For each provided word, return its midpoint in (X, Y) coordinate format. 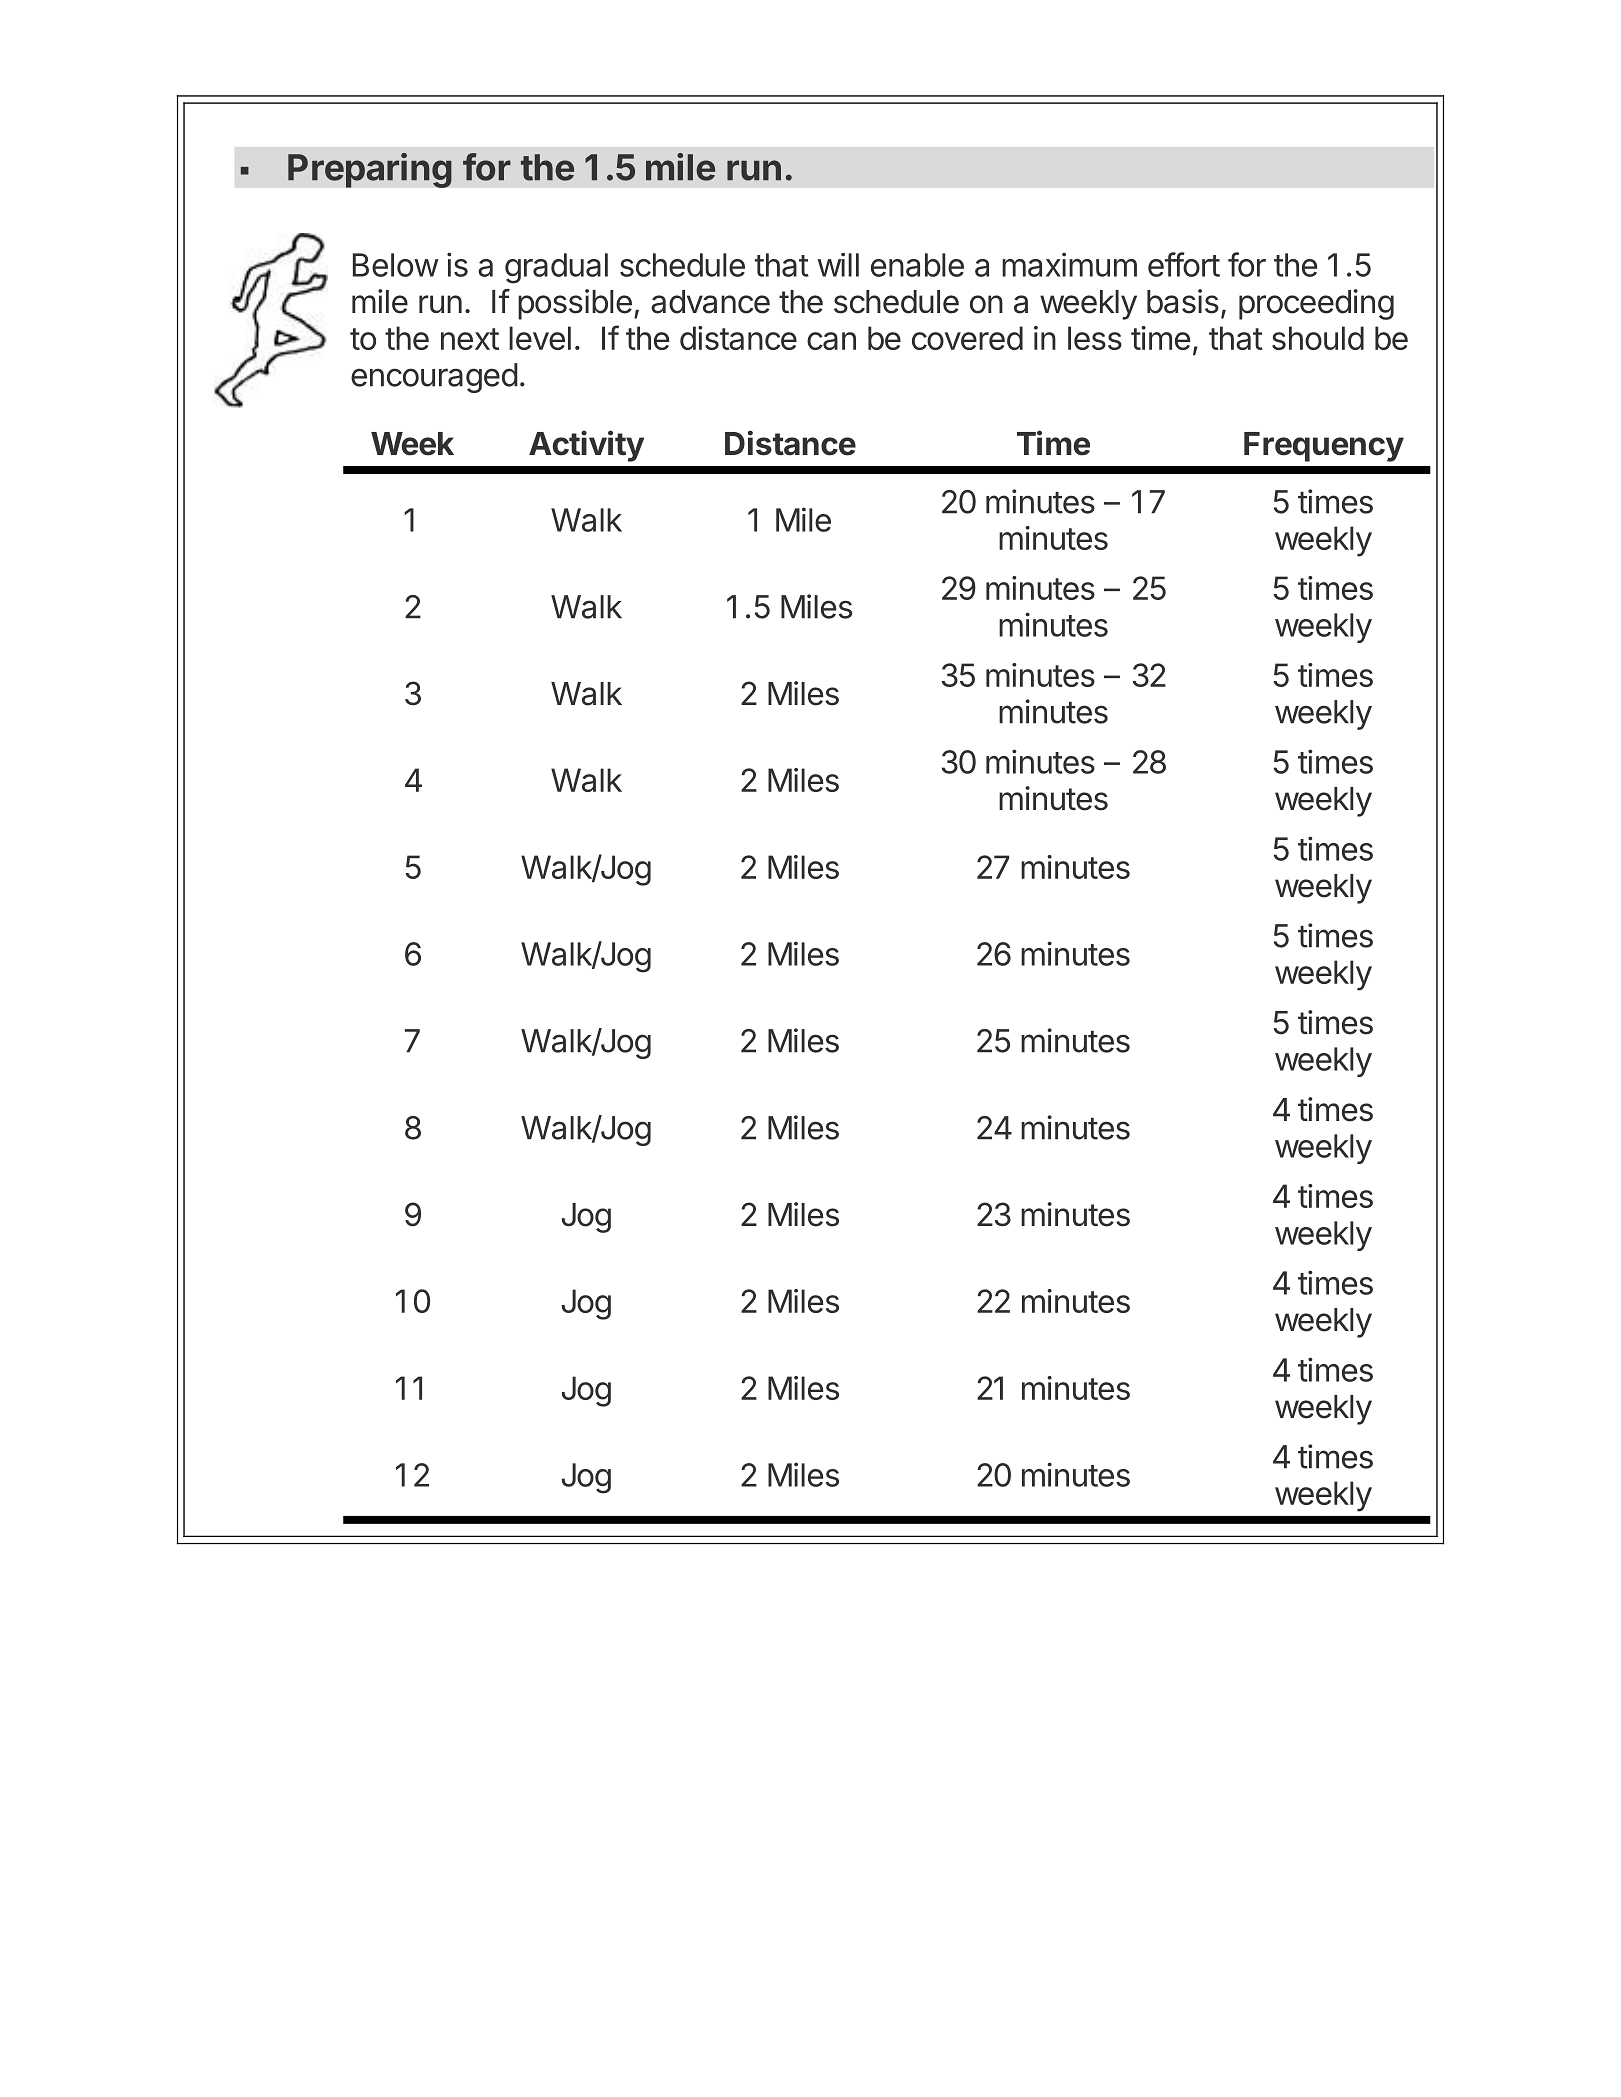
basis (1183, 301)
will (838, 265)
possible (575, 304)
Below (396, 265)
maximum (1069, 264)
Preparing (370, 170)
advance (710, 302)
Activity (586, 446)
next (470, 339)
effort (1184, 264)
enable (917, 265)
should (1318, 338)
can (831, 341)
